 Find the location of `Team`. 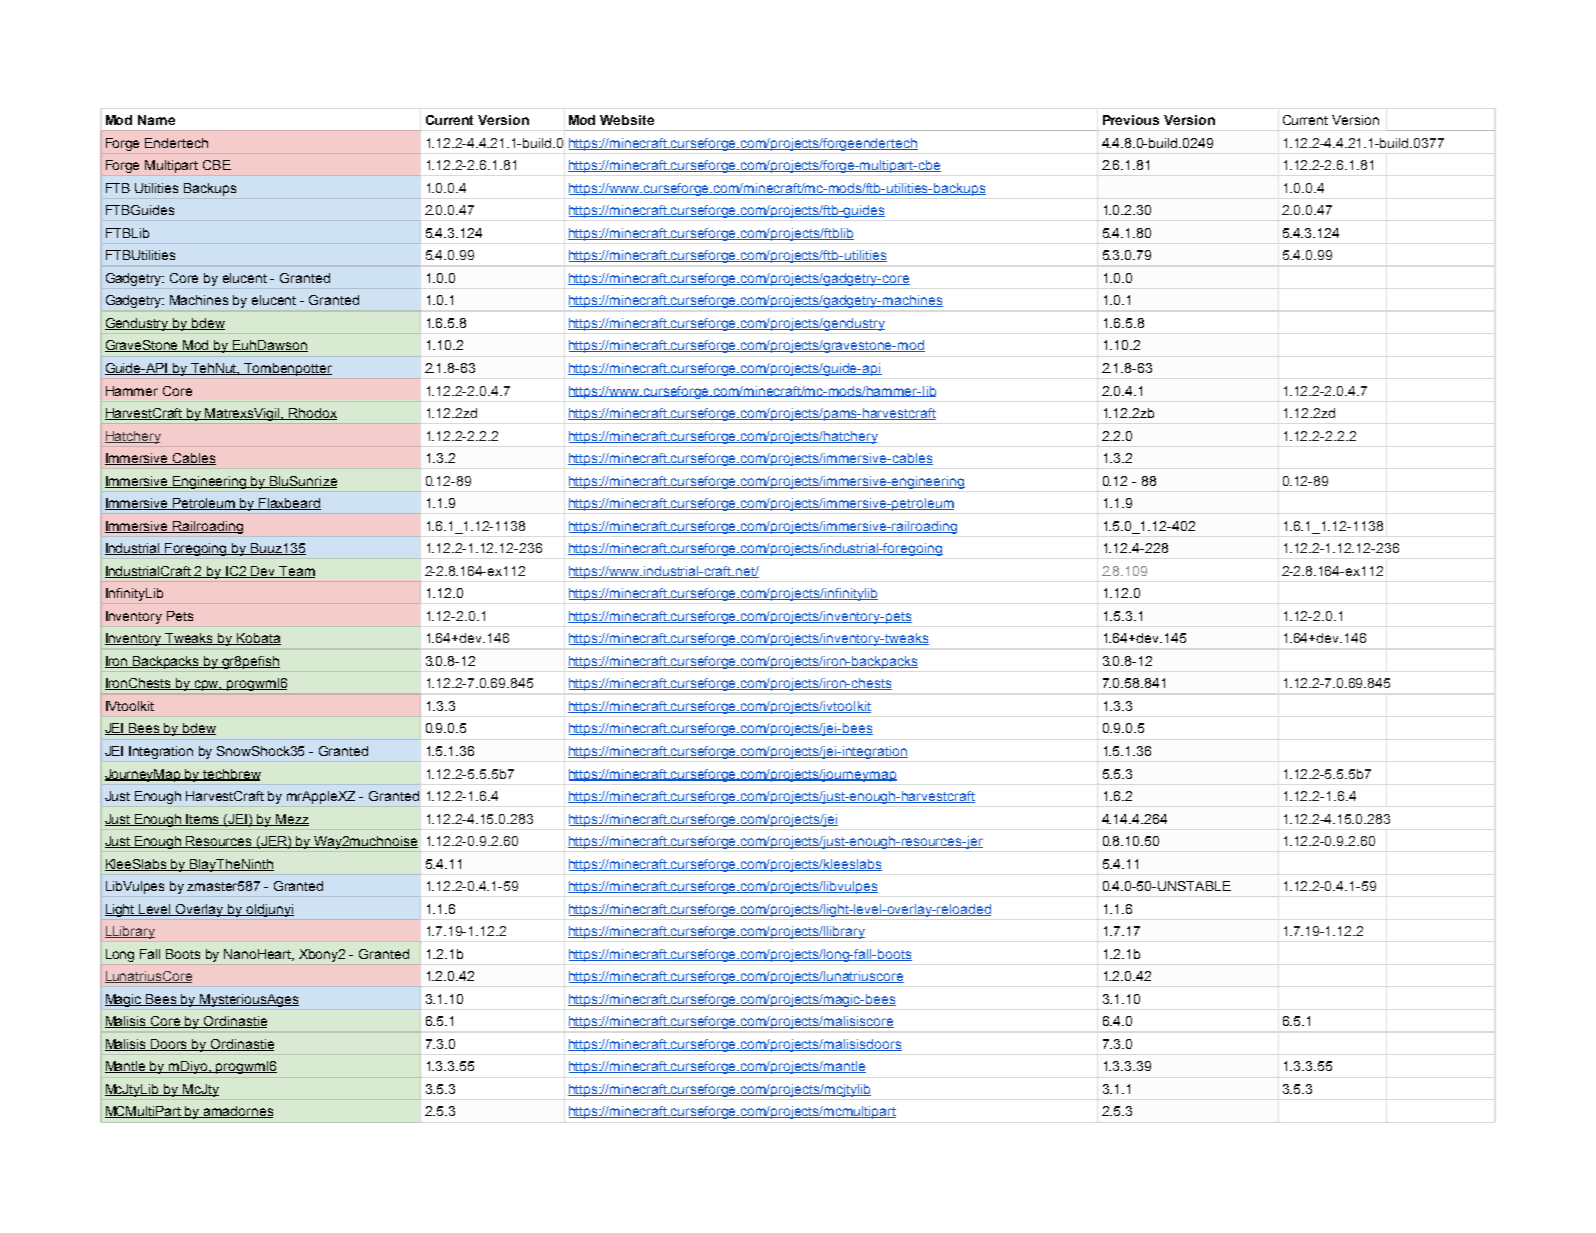

Team is located at coordinates (296, 572).
